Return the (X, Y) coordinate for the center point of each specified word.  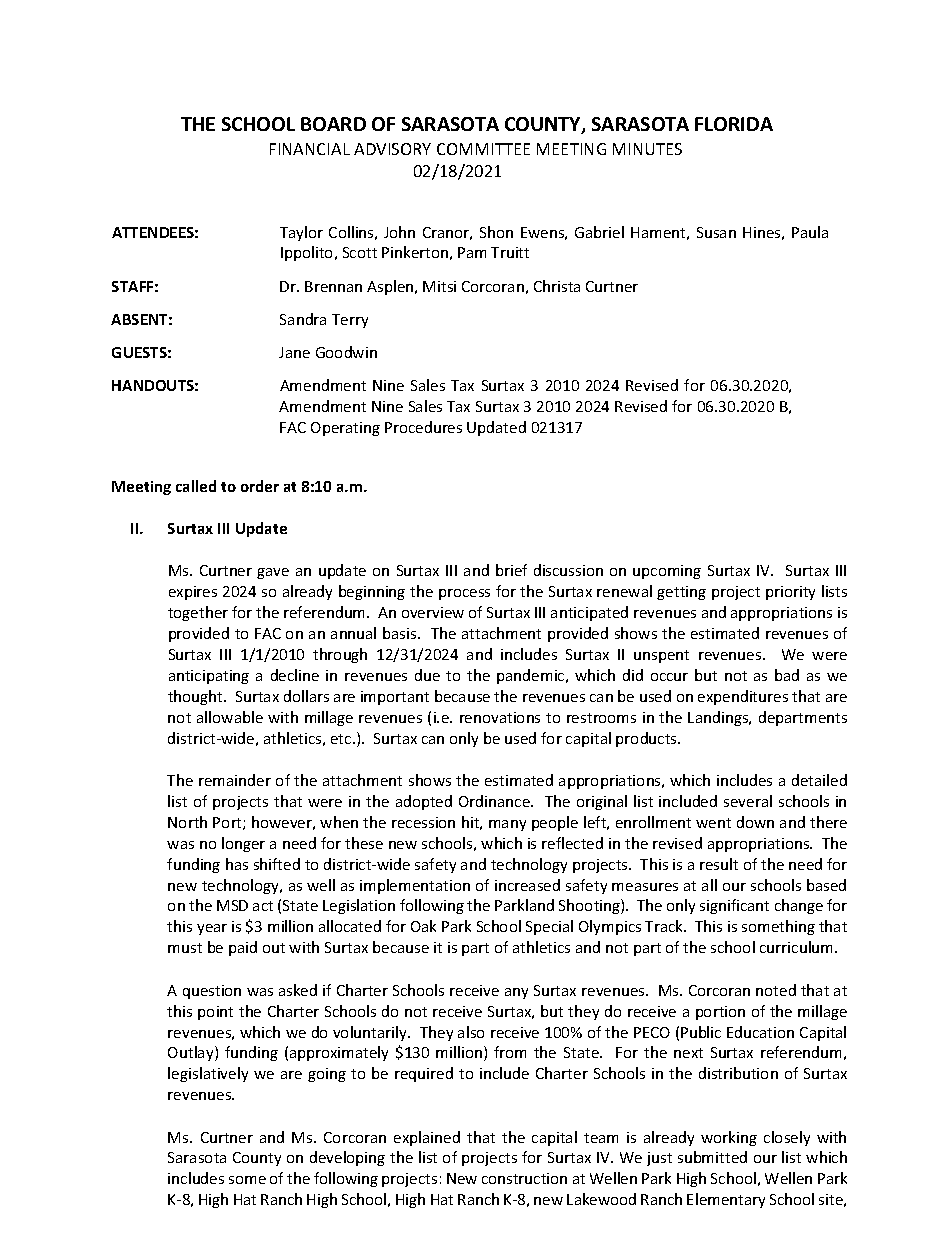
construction (524, 1178)
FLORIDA (734, 124)
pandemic (532, 676)
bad (787, 675)
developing (347, 1158)
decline (295, 675)
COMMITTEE (483, 149)
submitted (712, 1157)
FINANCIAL (310, 149)
